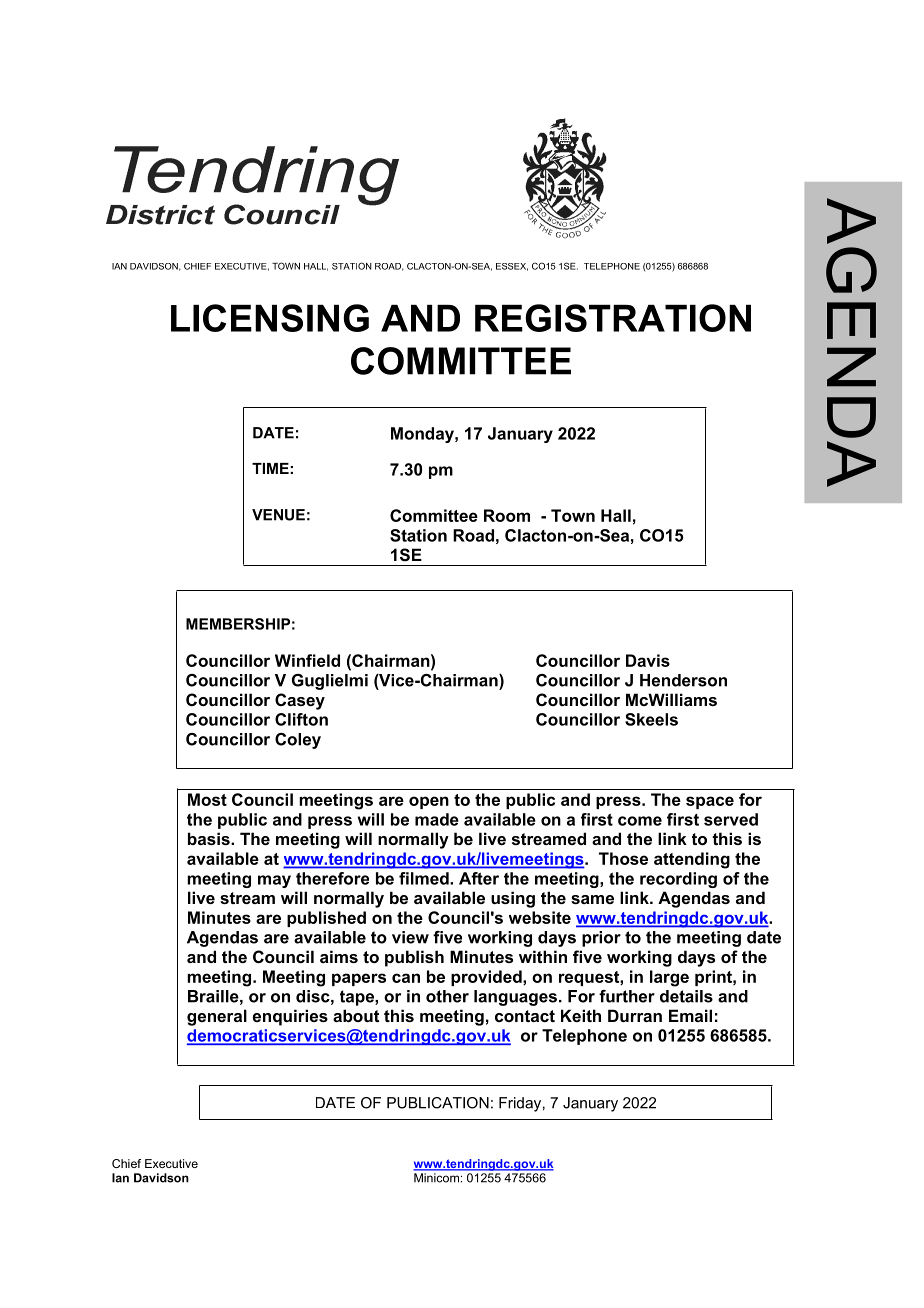 The image size is (924, 1308). Describe the element at coordinates (512, 267) in the screenshot. I see `ESSEX` at that location.
